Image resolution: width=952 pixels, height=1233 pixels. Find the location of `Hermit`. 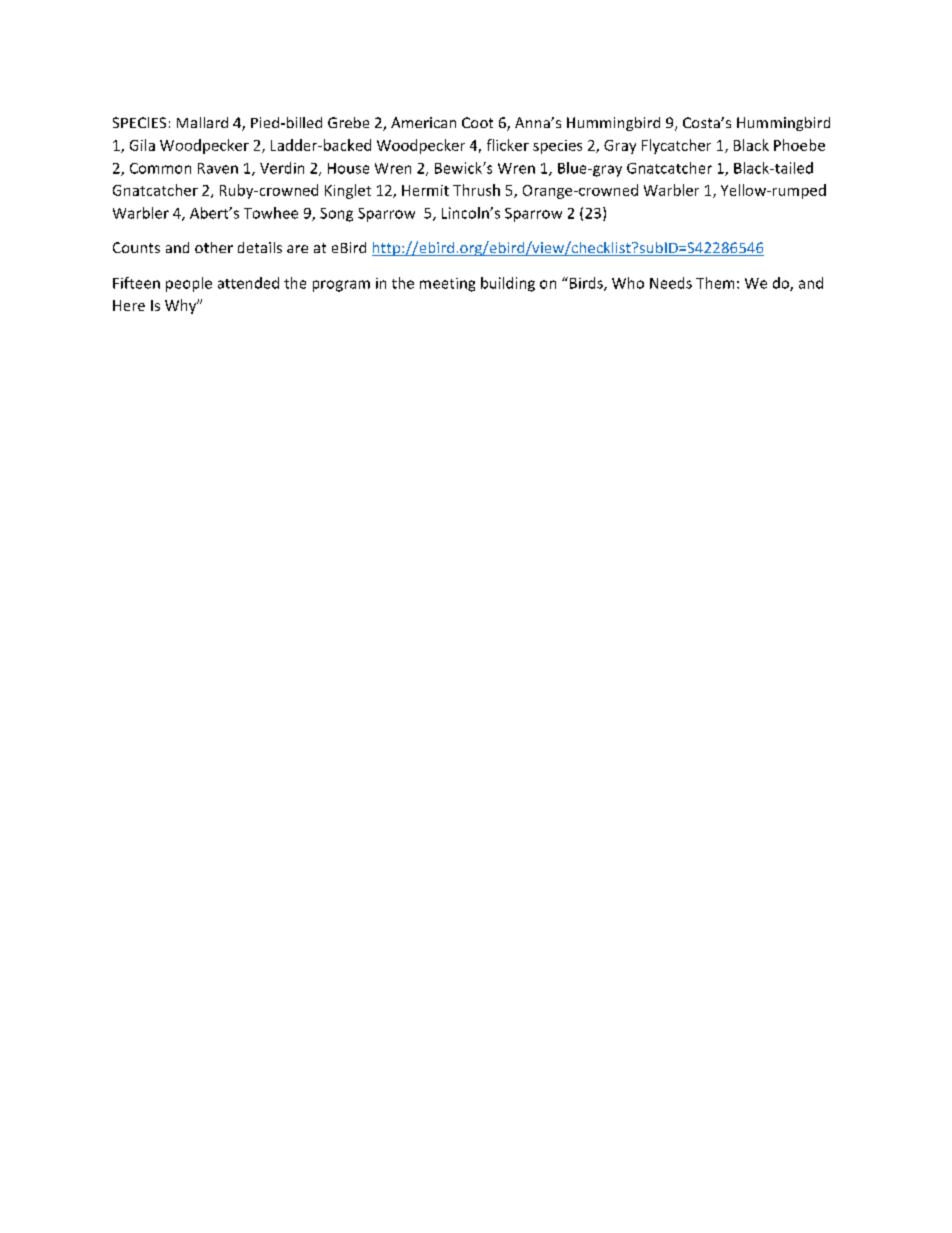

Hermit is located at coordinates (425, 190).
